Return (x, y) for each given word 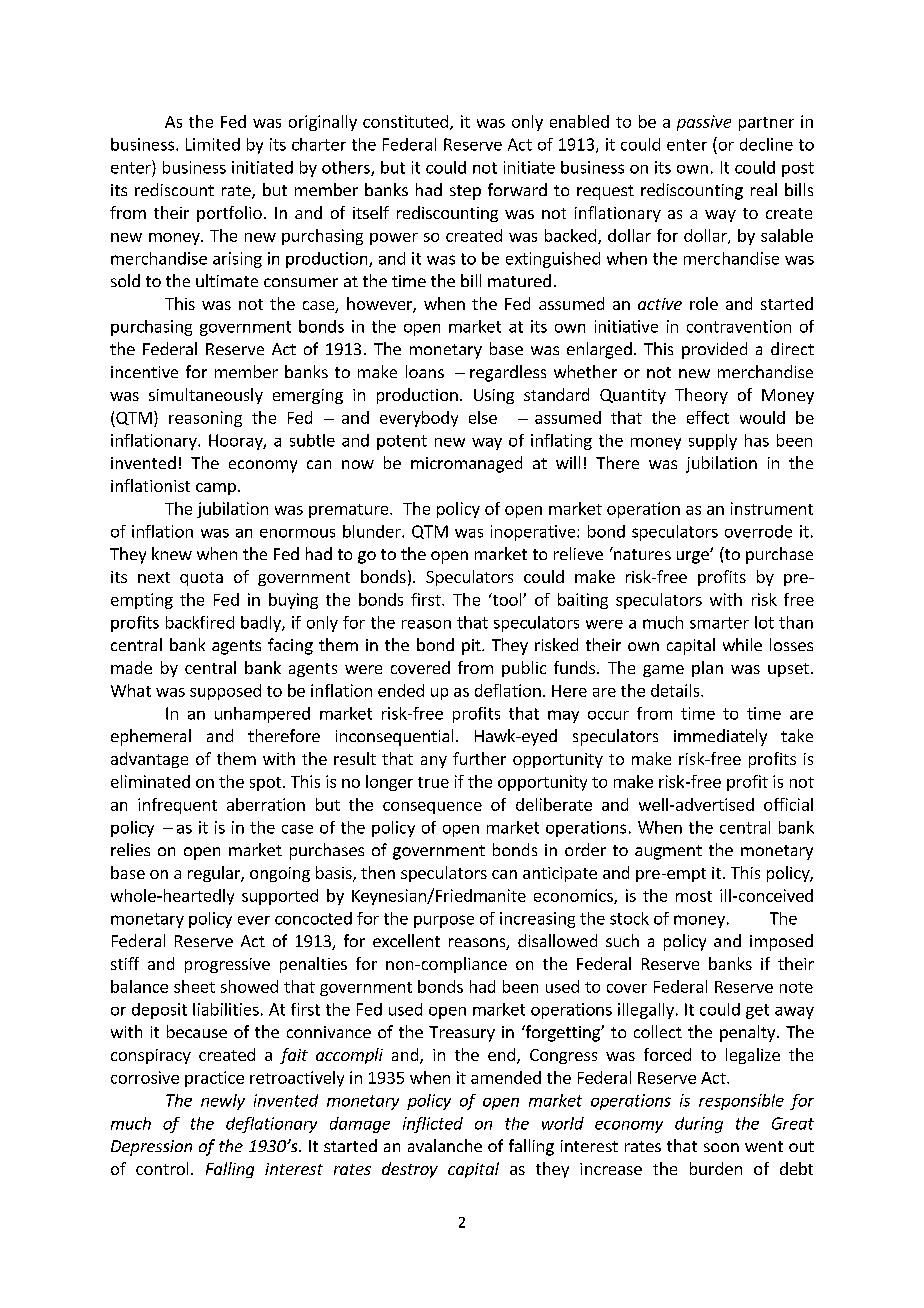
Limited (213, 144)
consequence (432, 808)
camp (216, 489)
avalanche (445, 1145)
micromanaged (466, 464)
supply (713, 442)
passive (704, 123)
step (465, 192)
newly (223, 1102)
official (788, 804)
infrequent (177, 806)
